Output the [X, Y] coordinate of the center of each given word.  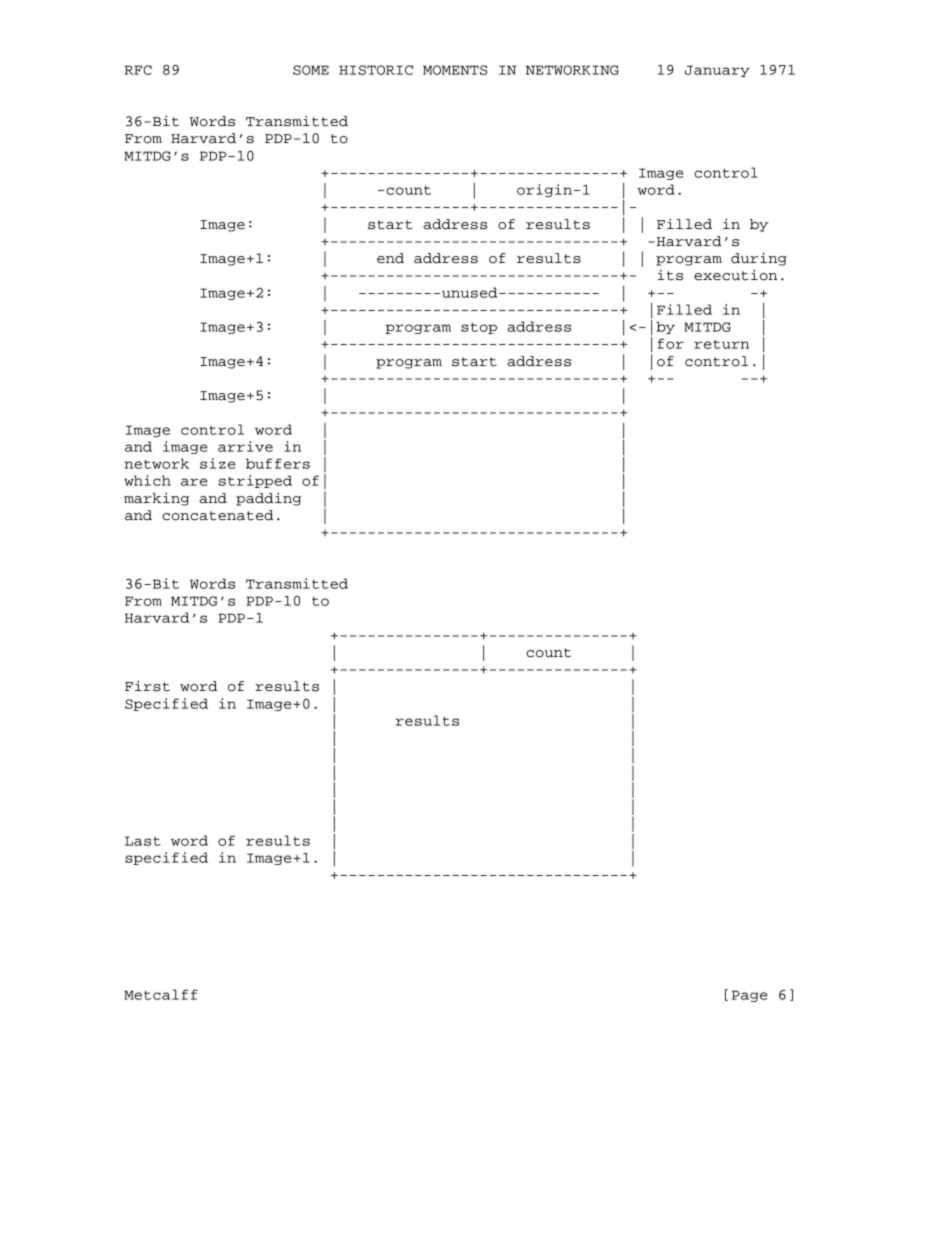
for [671, 343]
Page [750, 996]
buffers [278, 463]
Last [143, 841]
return [721, 344]
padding [268, 499]
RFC [138, 70]
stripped [255, 481]
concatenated [218, 515]
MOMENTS [455, 70]
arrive [245, 446]
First [147, 686]
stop [479, 328]
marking [156, 499]
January [717, 71]
